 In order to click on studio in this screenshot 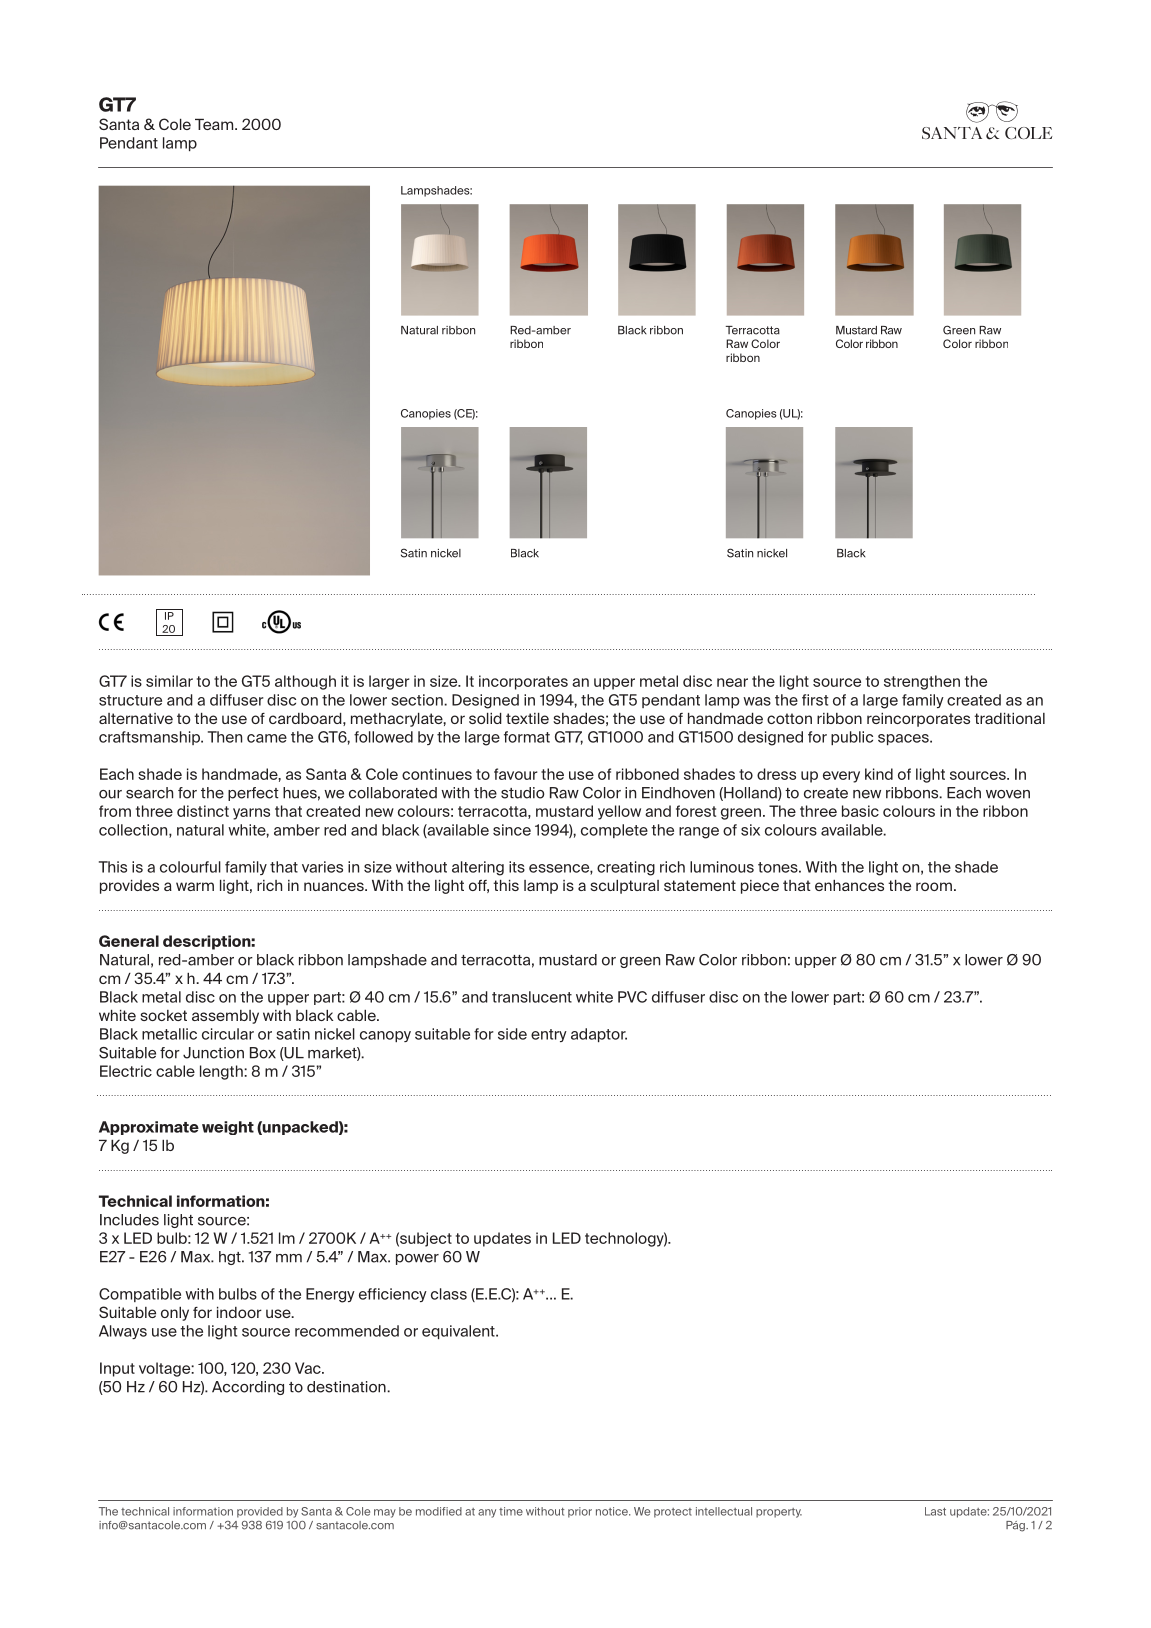, I will do `click(523, 793)`.
